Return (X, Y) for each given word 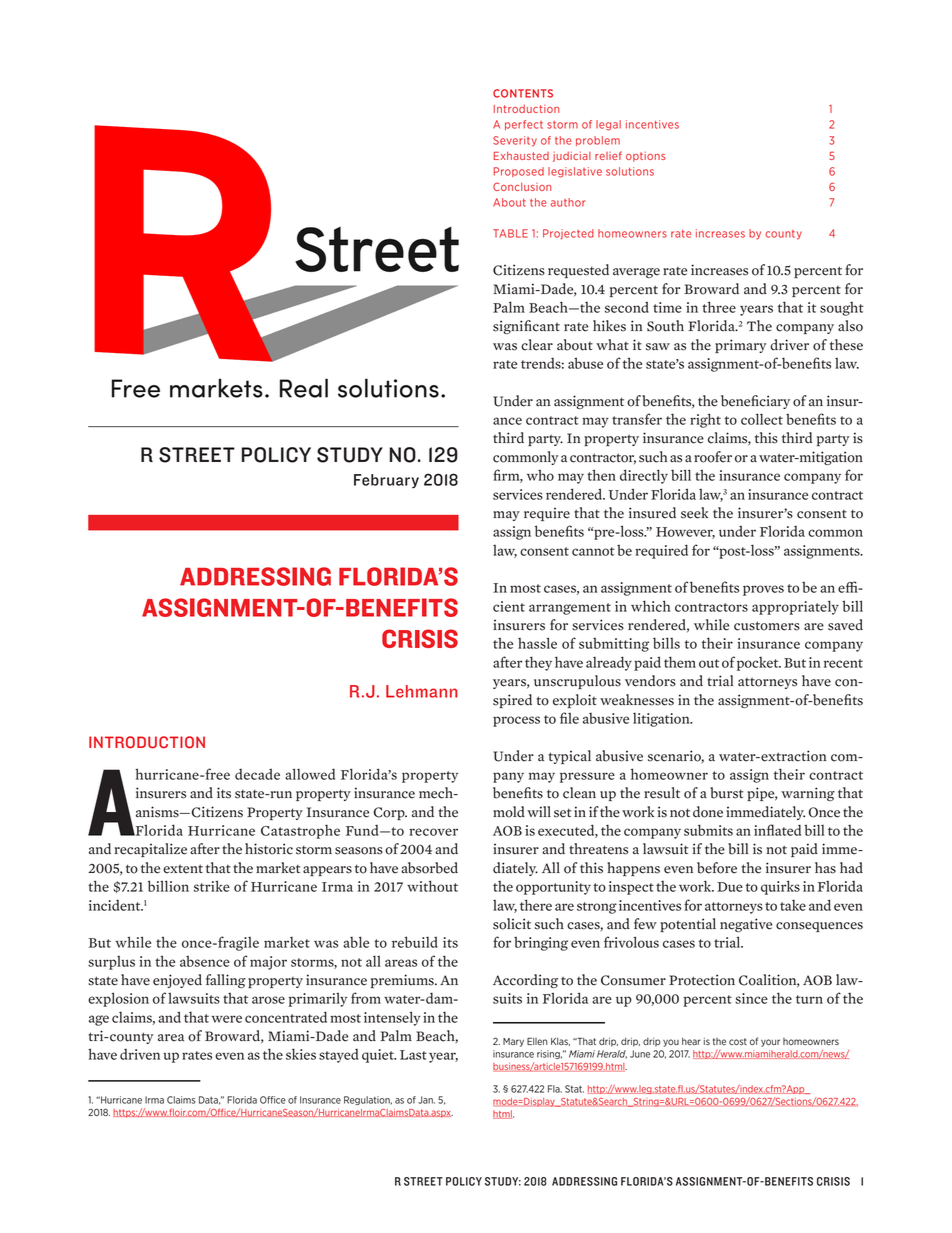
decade (257, 774)
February (386, 481)
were (226, 1019)
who (540, 475)
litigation (662, 720)
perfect (524, 125)
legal (608, 125)
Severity (515, 141)
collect (762, 419)
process (516, 721)
